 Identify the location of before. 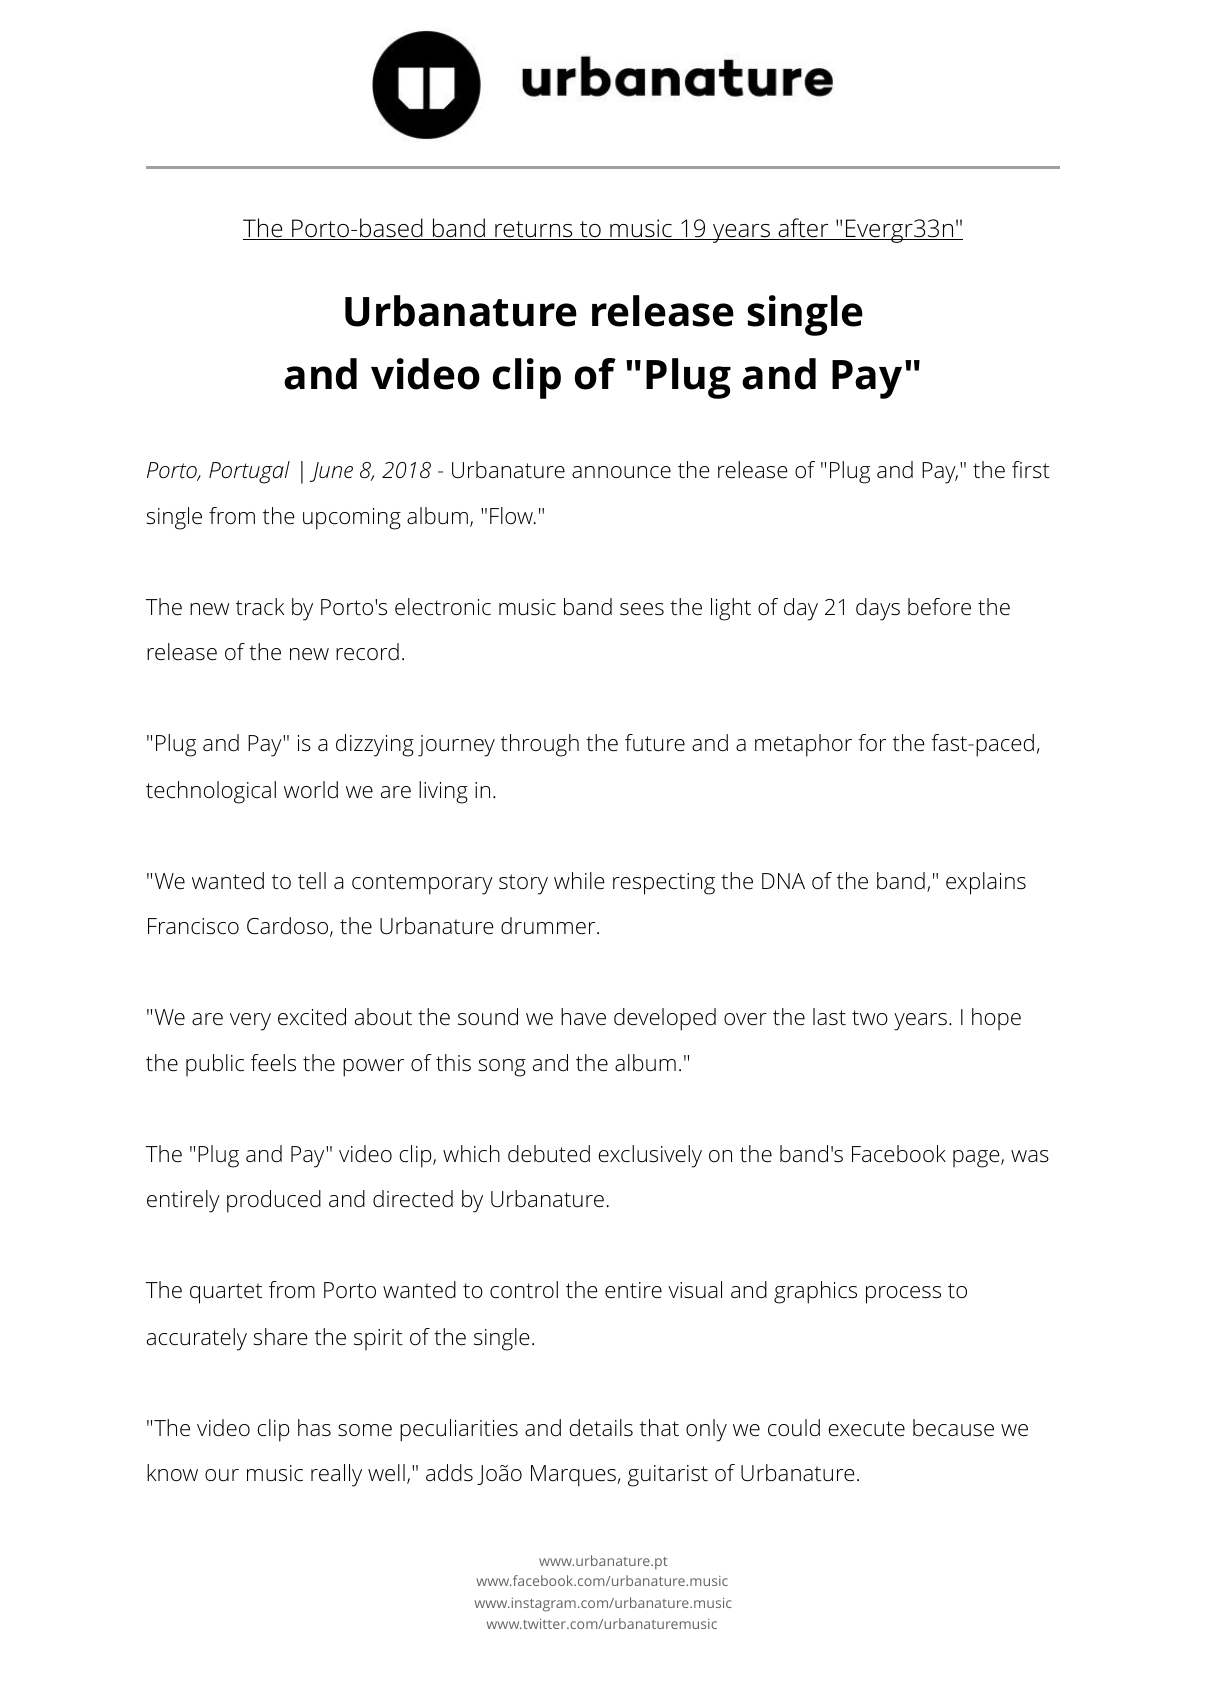
(939, 607).
